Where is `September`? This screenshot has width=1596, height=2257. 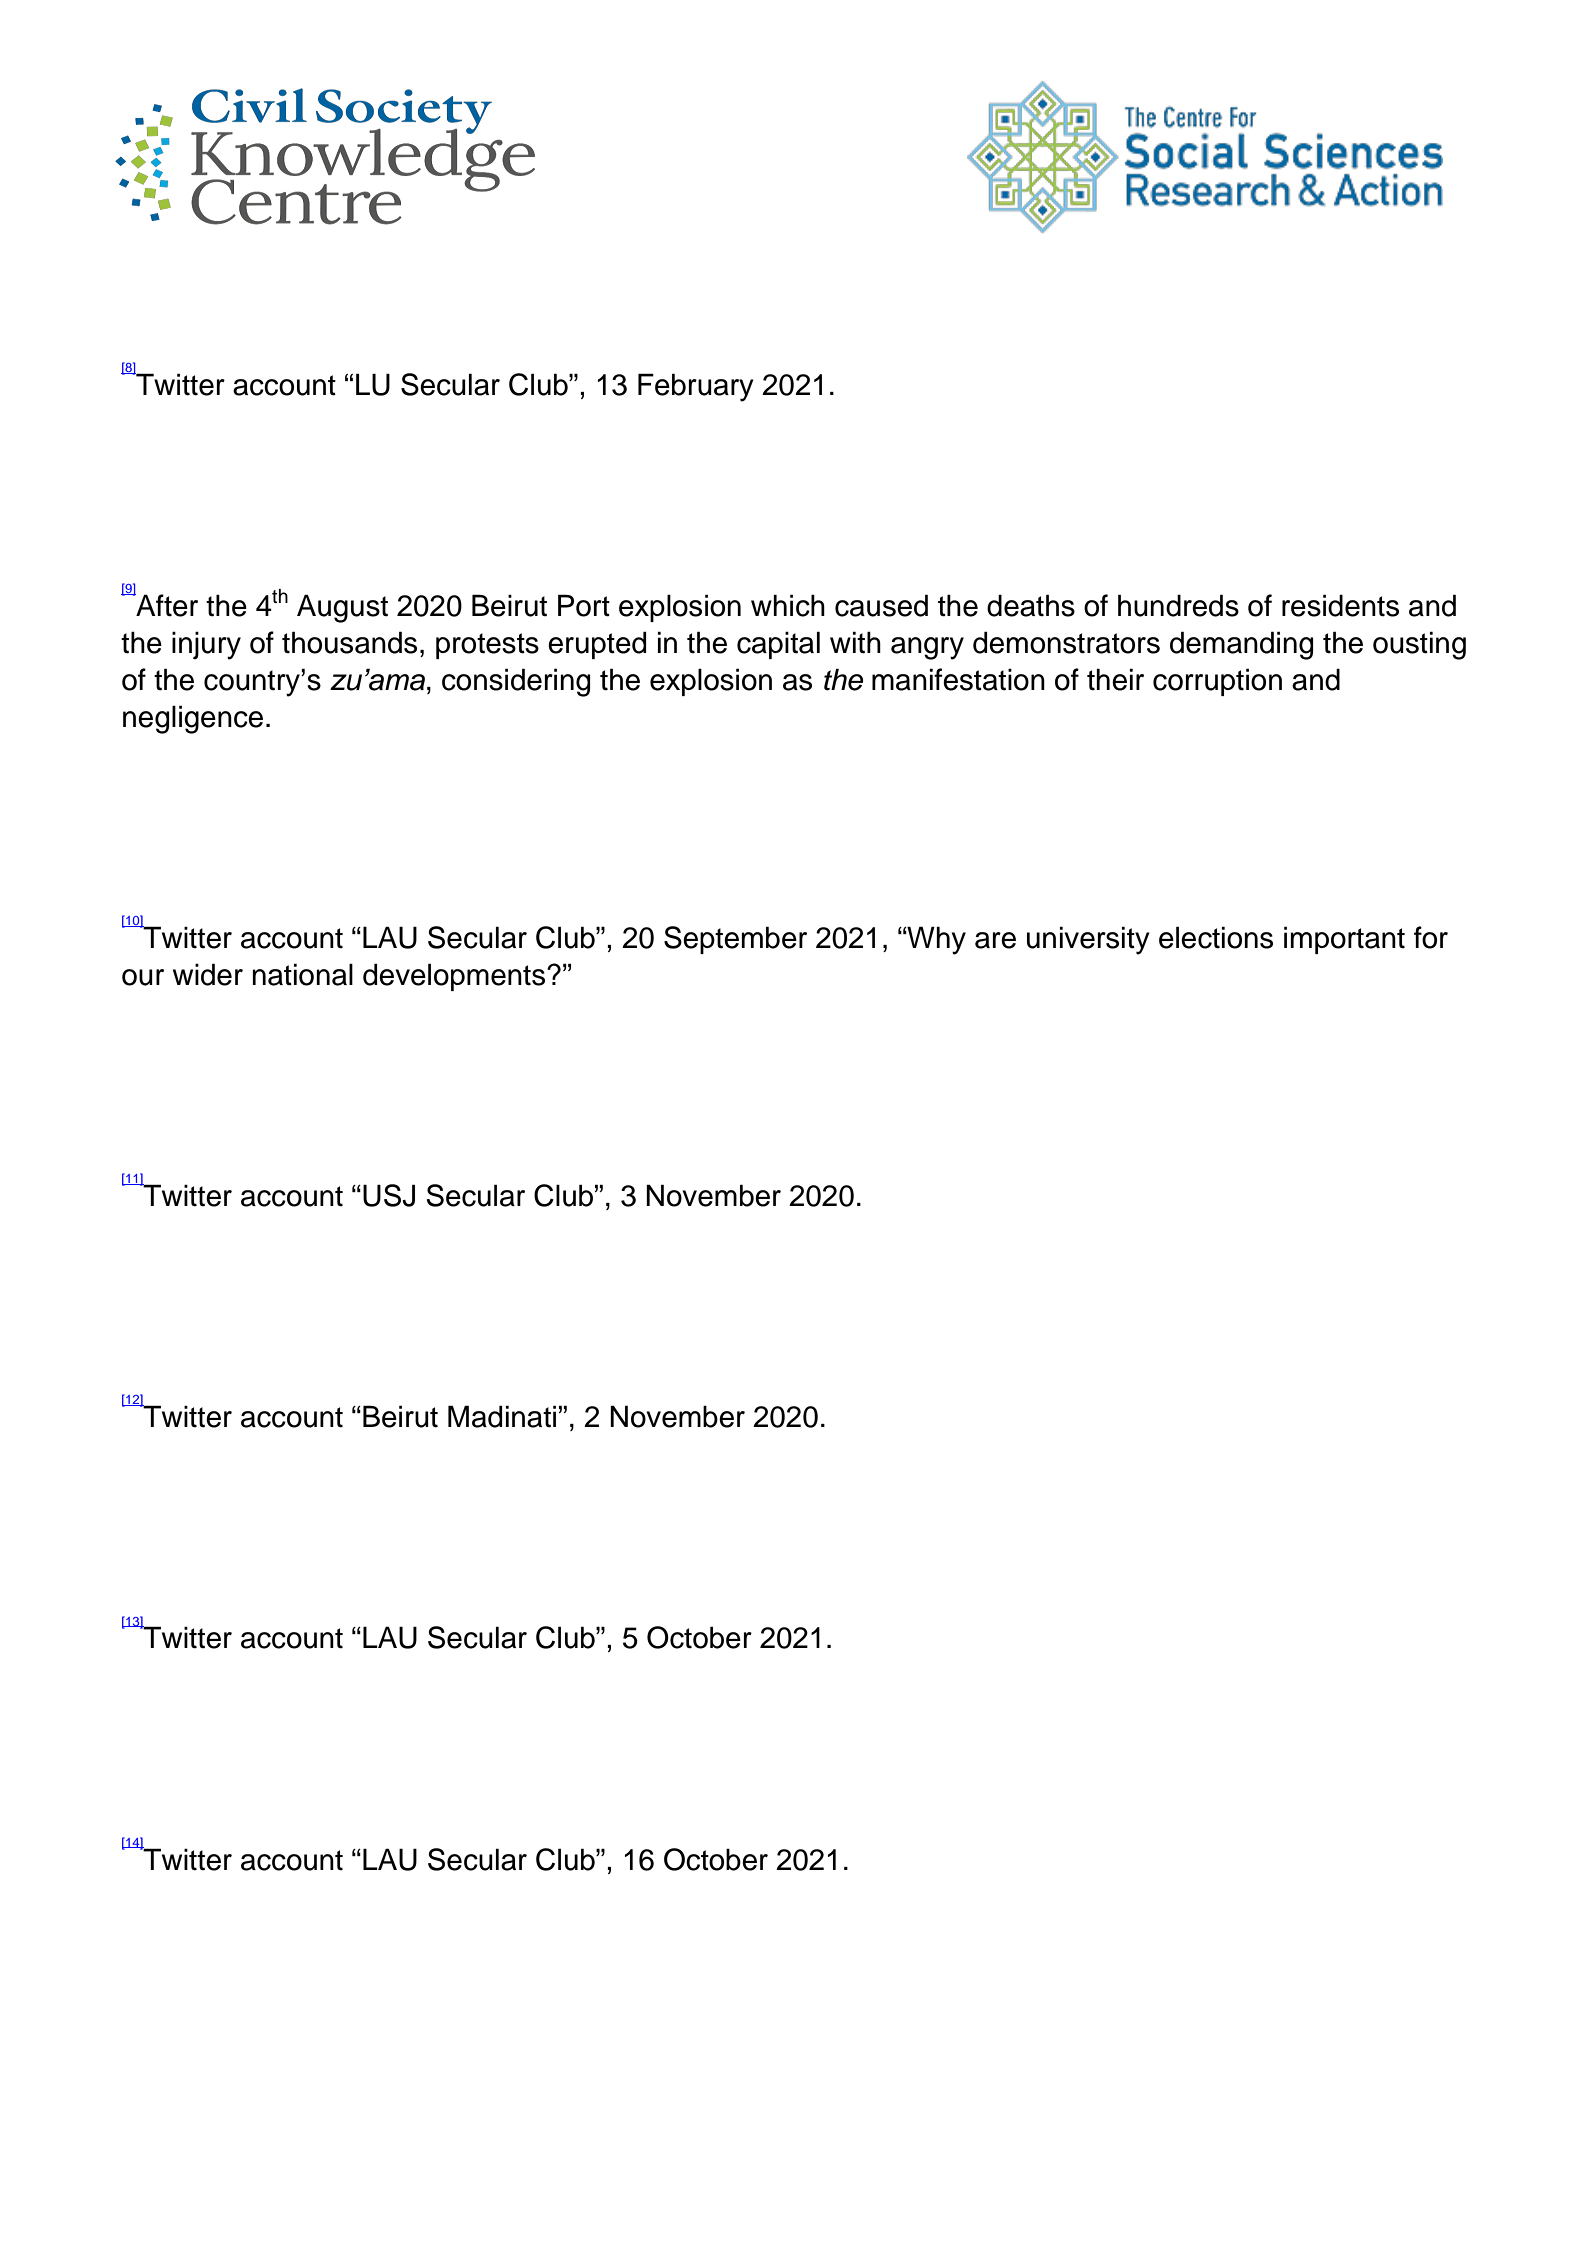
September is located at coordinates (735, 940).
